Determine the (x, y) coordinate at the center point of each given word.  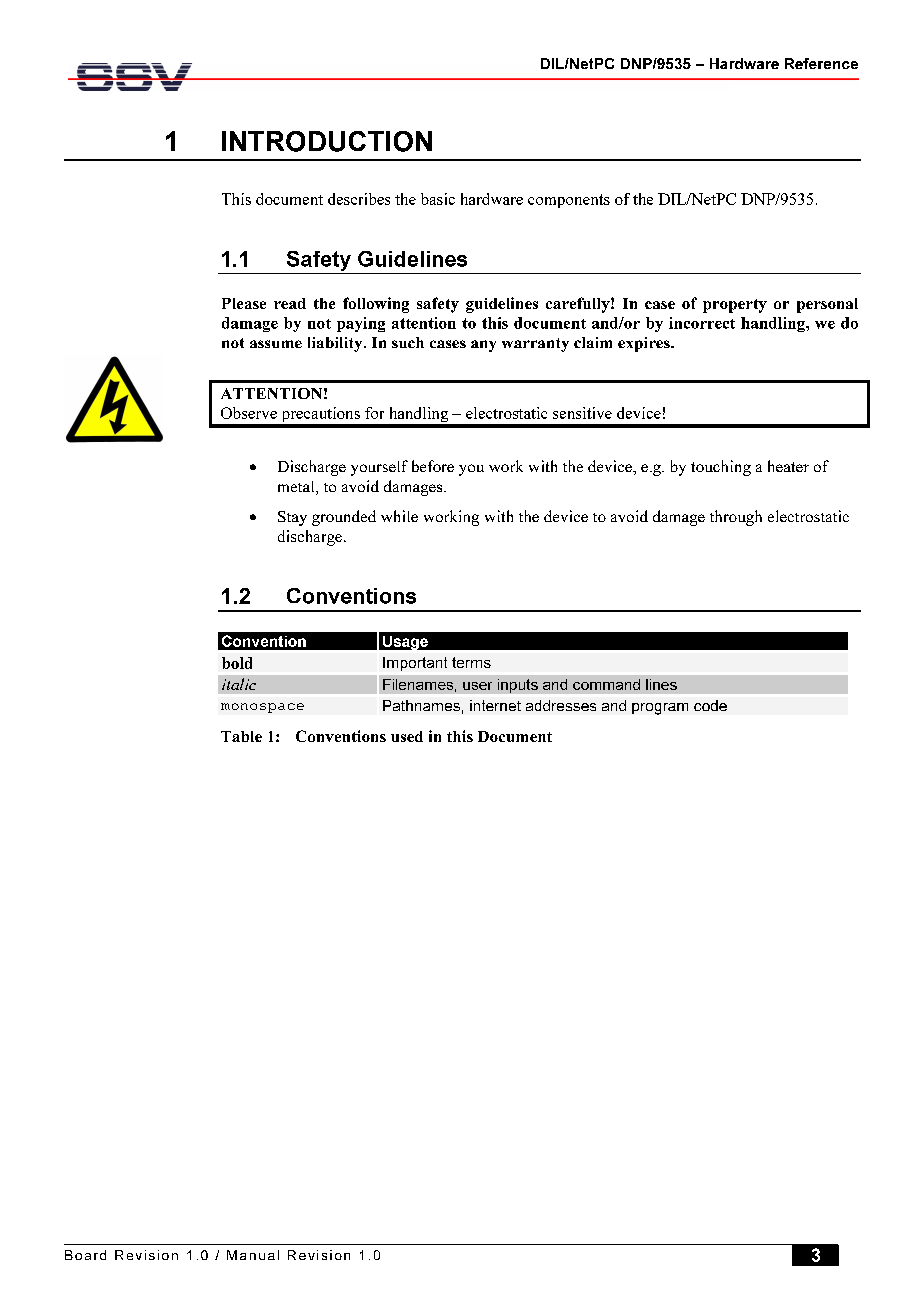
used (407, 736)
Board (85, 1255)
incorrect (702, 323)
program (660, 709)
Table (241, 736)
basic (438, 199)
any (483, 346)
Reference (821, 63)
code (710, 705)
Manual (253, 1255)
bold (237, 663)
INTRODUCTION (327, 141)
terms (471, 662)
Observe (249, 413)
